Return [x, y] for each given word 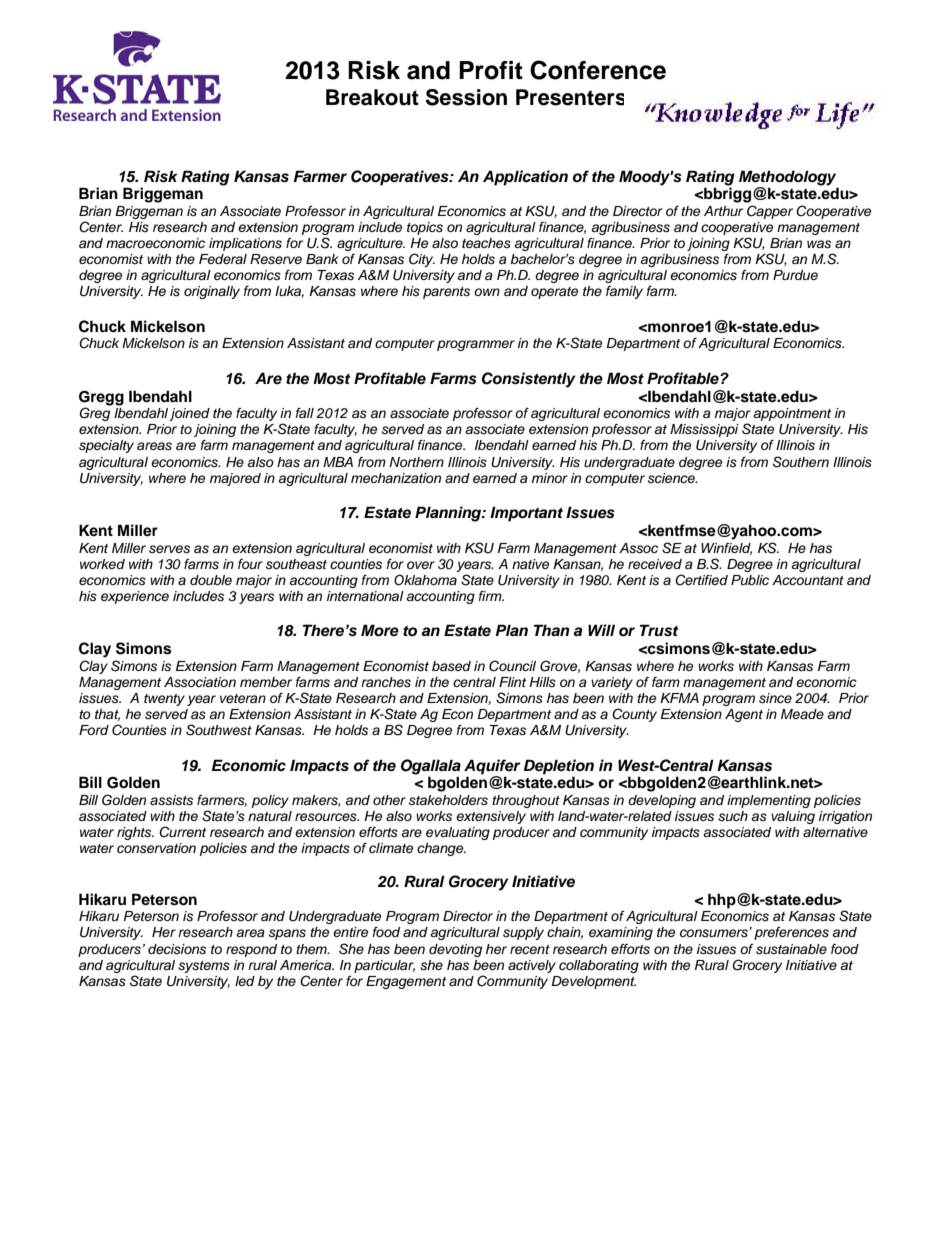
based [451, 666]
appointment [792, 414]
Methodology [787, 178]
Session [466, 97]
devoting [455, 950]
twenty [164, 700]
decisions [177, 949]
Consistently [529, 380]
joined [190, 414]
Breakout [372, 97]
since [775, 698]
